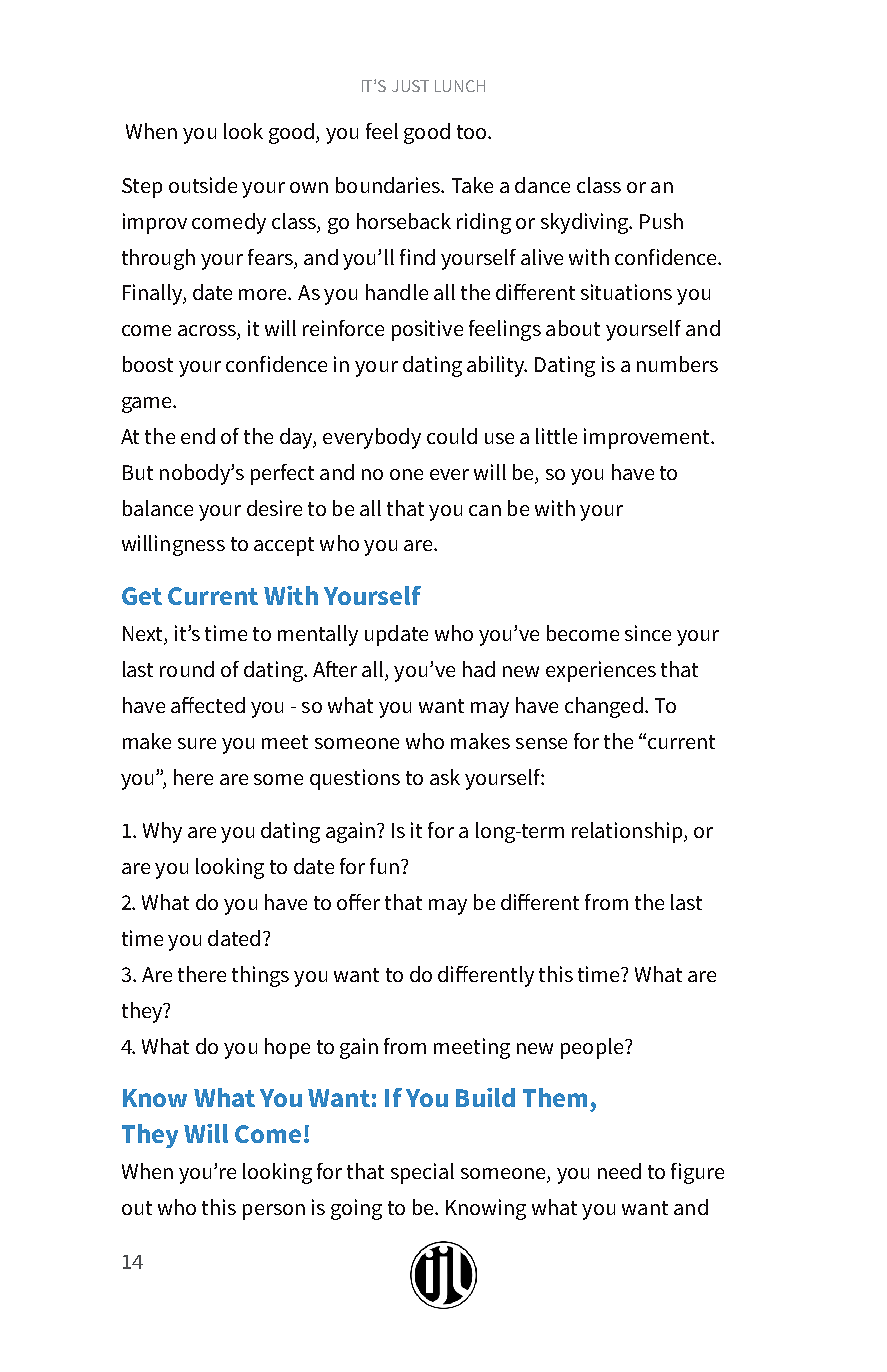  I want to click on Why, so click(162, 832).
